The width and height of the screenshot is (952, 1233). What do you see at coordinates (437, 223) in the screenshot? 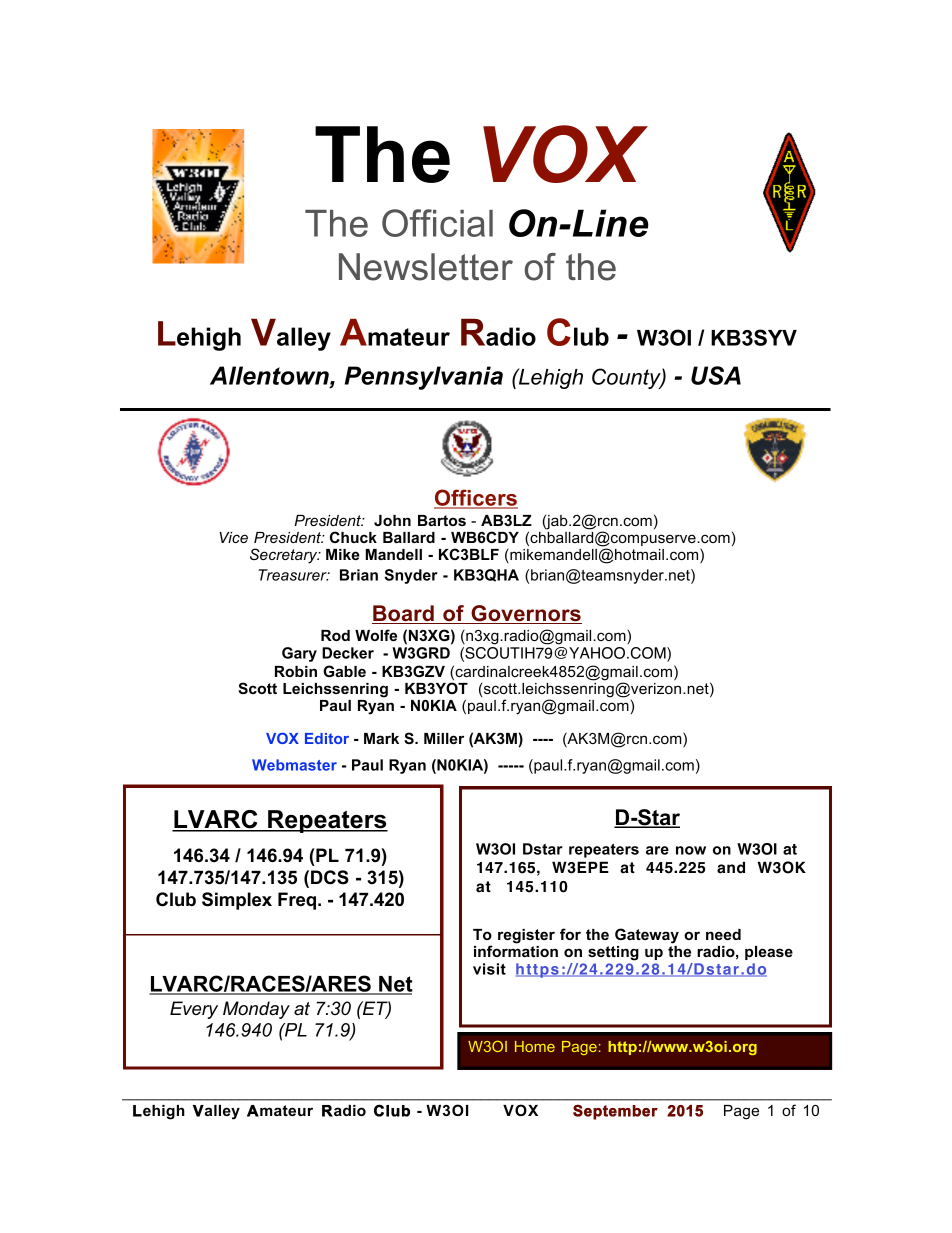
I see `Official` at bounding box center [437, 223].
